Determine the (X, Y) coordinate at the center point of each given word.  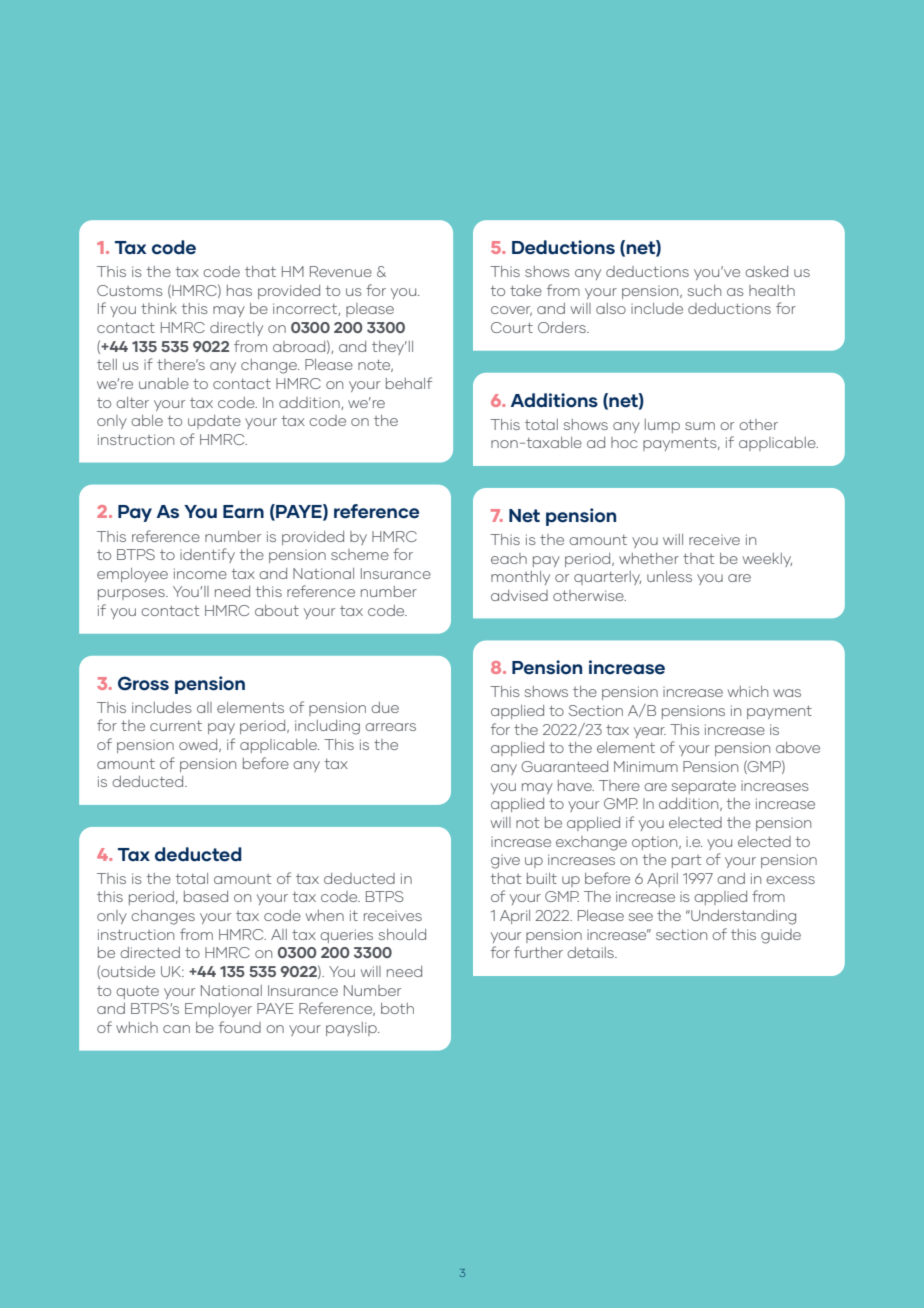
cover (511, 311)
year (650, 732)
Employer (218, 1010)
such (704, 290)
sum (700, 426)
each (509, 558)
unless (669, 576)
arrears (390, 727)
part (686, 861)
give (505, 861)
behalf (409, 383)
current (176, 726)
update (214, 422)
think (159, 308)
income (200, 573)
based (206, 896)
